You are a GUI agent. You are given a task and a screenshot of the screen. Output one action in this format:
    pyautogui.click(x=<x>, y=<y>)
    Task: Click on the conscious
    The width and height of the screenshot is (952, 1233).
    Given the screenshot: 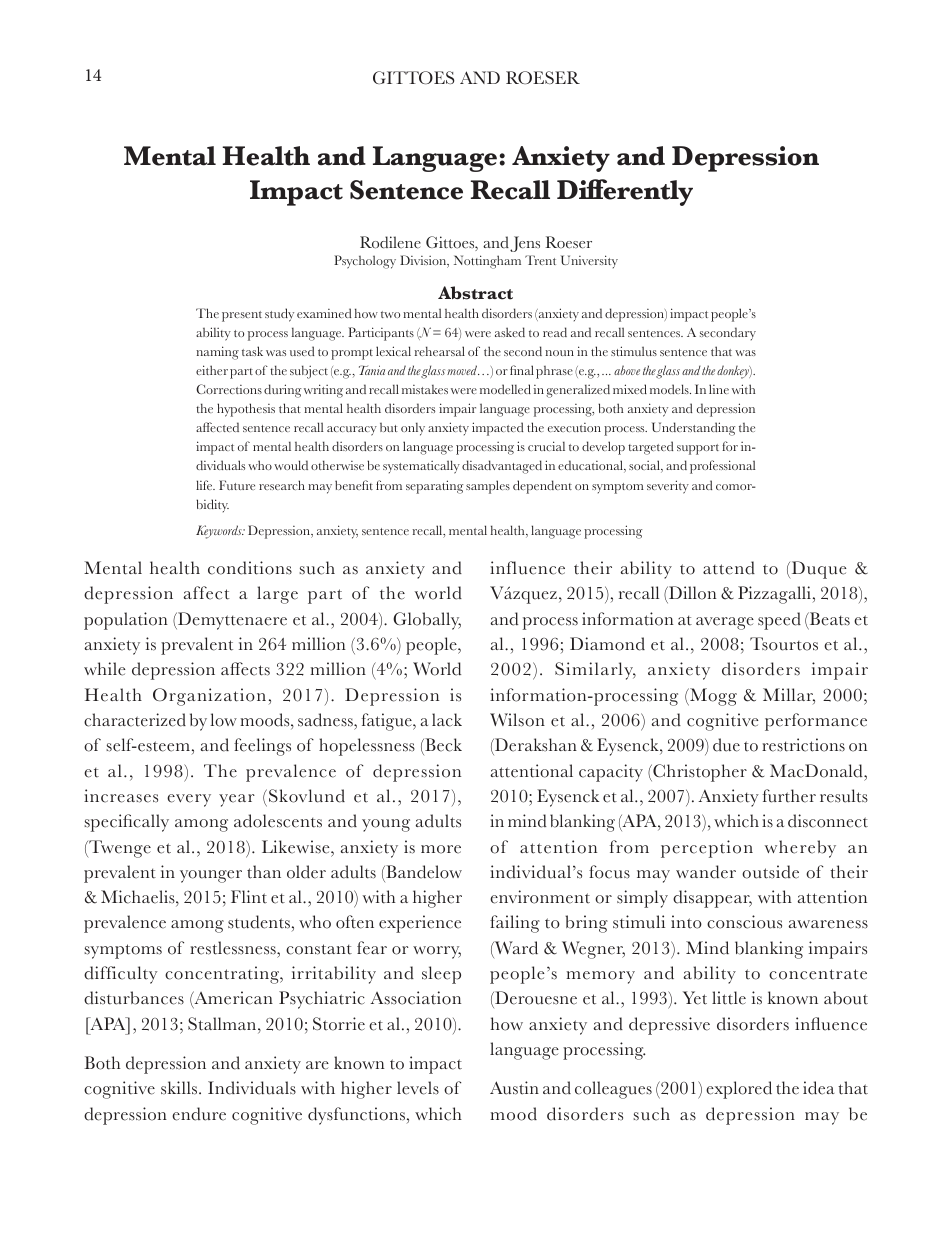 What is the action you would take?
    pyautogui.click(x=744, y=922)
